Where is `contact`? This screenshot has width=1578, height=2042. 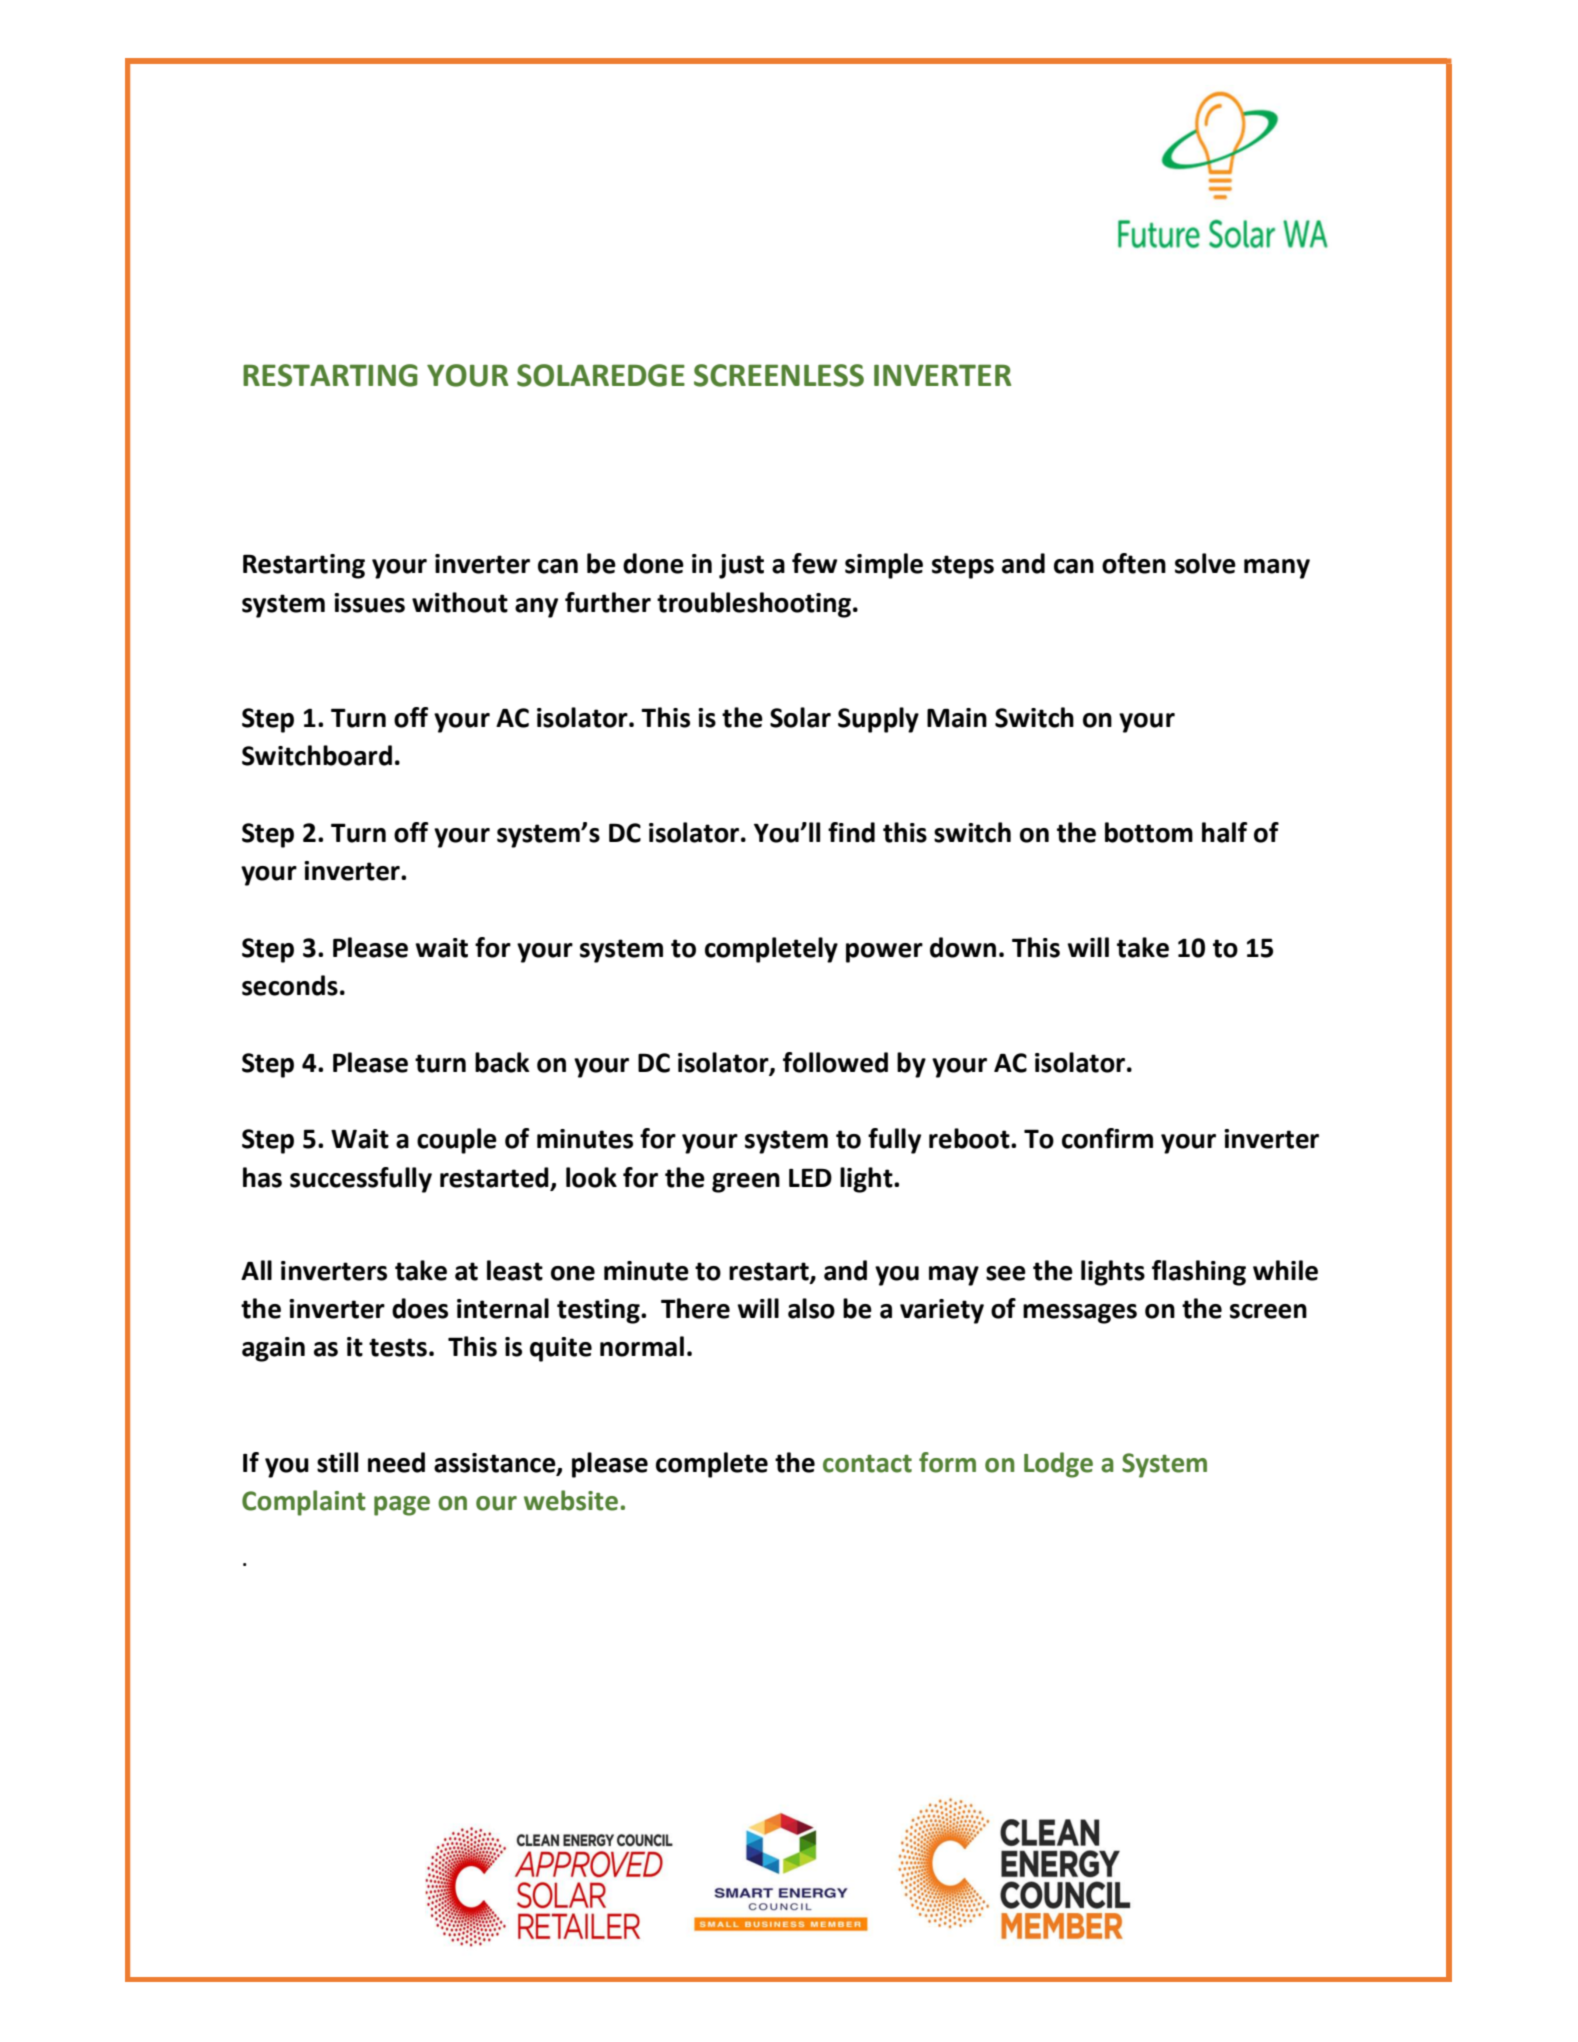
contact is located at coordinates (867, 1464).
